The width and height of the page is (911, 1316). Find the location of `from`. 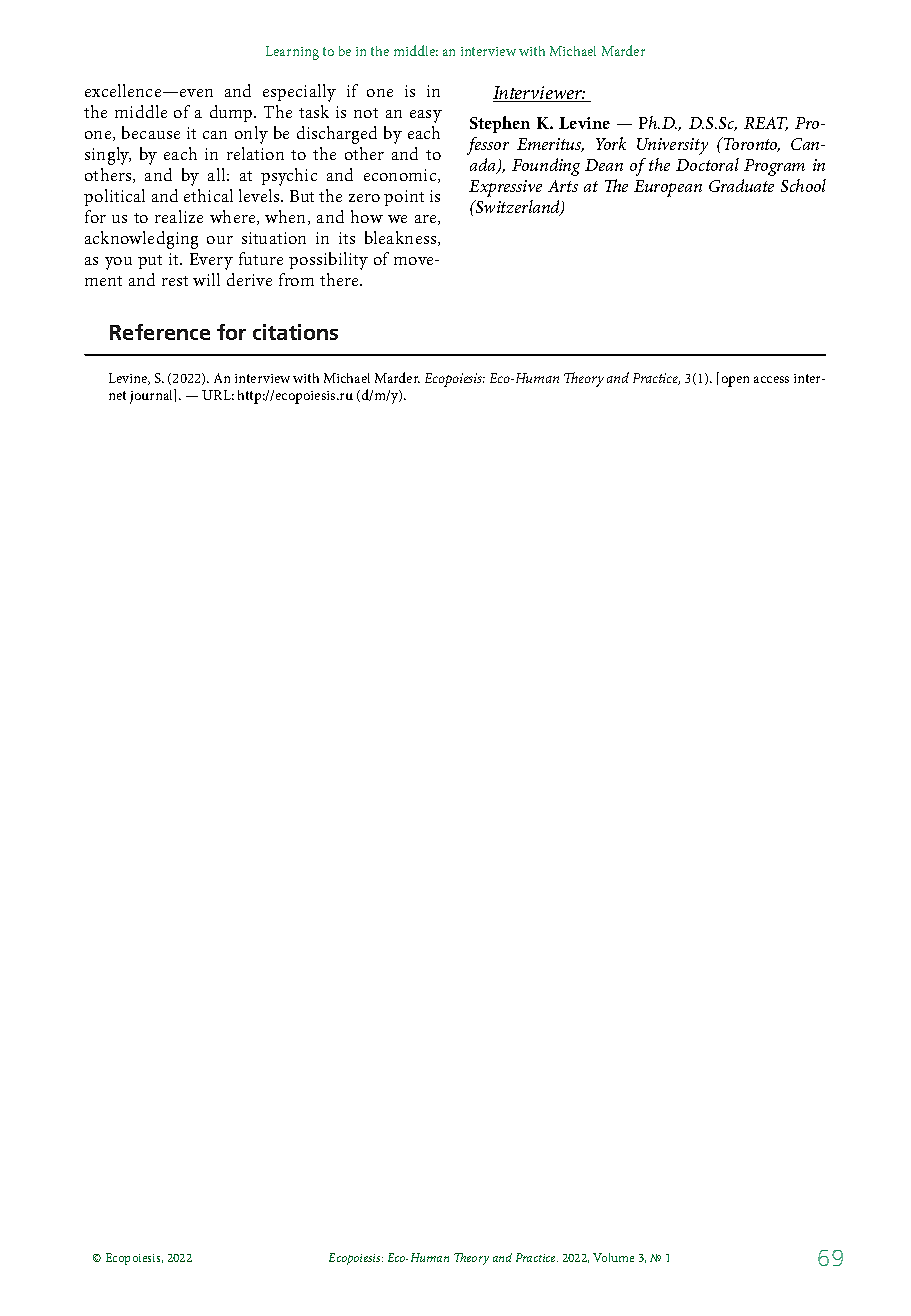

from is located at coordinates (296, 279).
